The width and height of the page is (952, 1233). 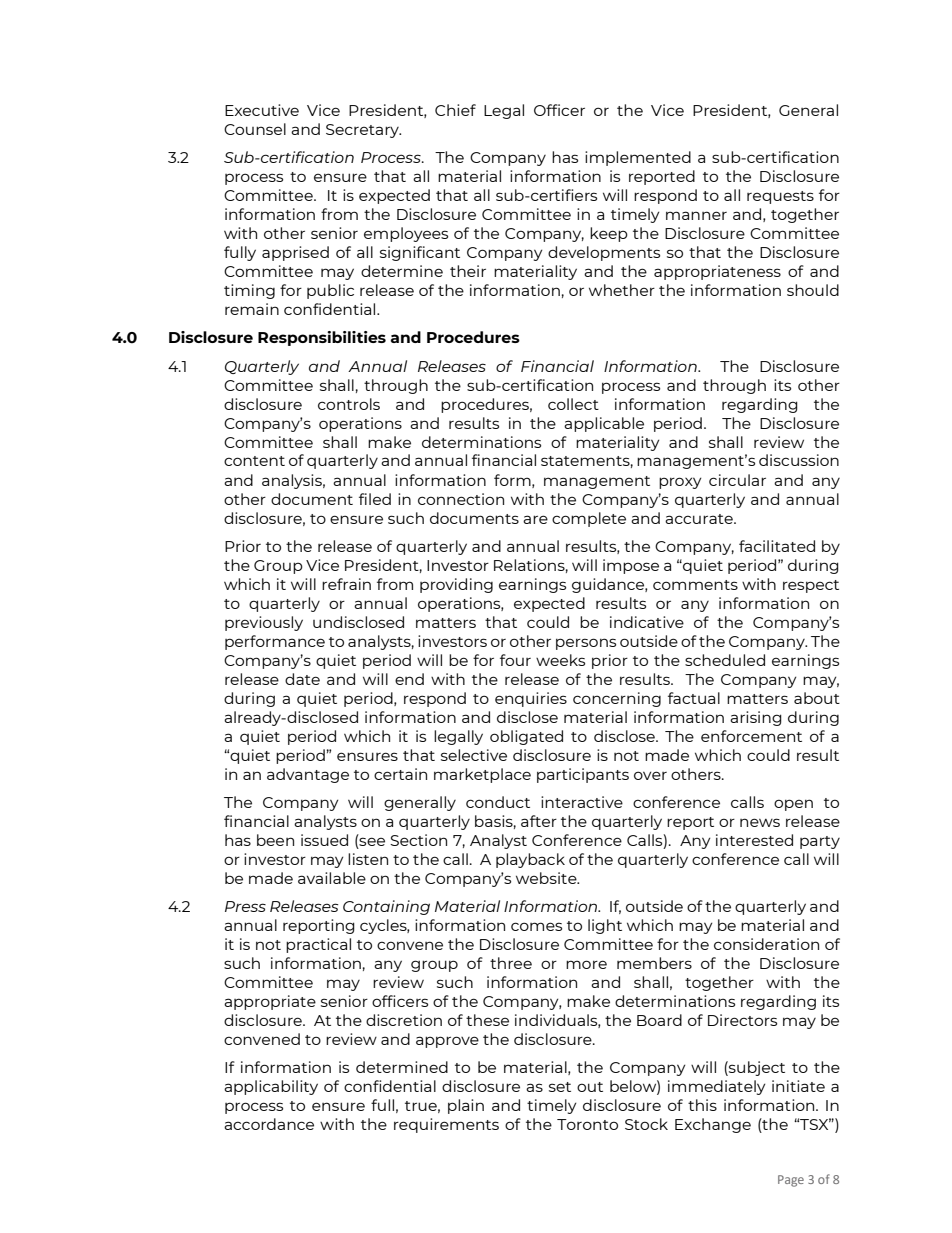 I want to click on accordance, so click(x=269, y=1124).
